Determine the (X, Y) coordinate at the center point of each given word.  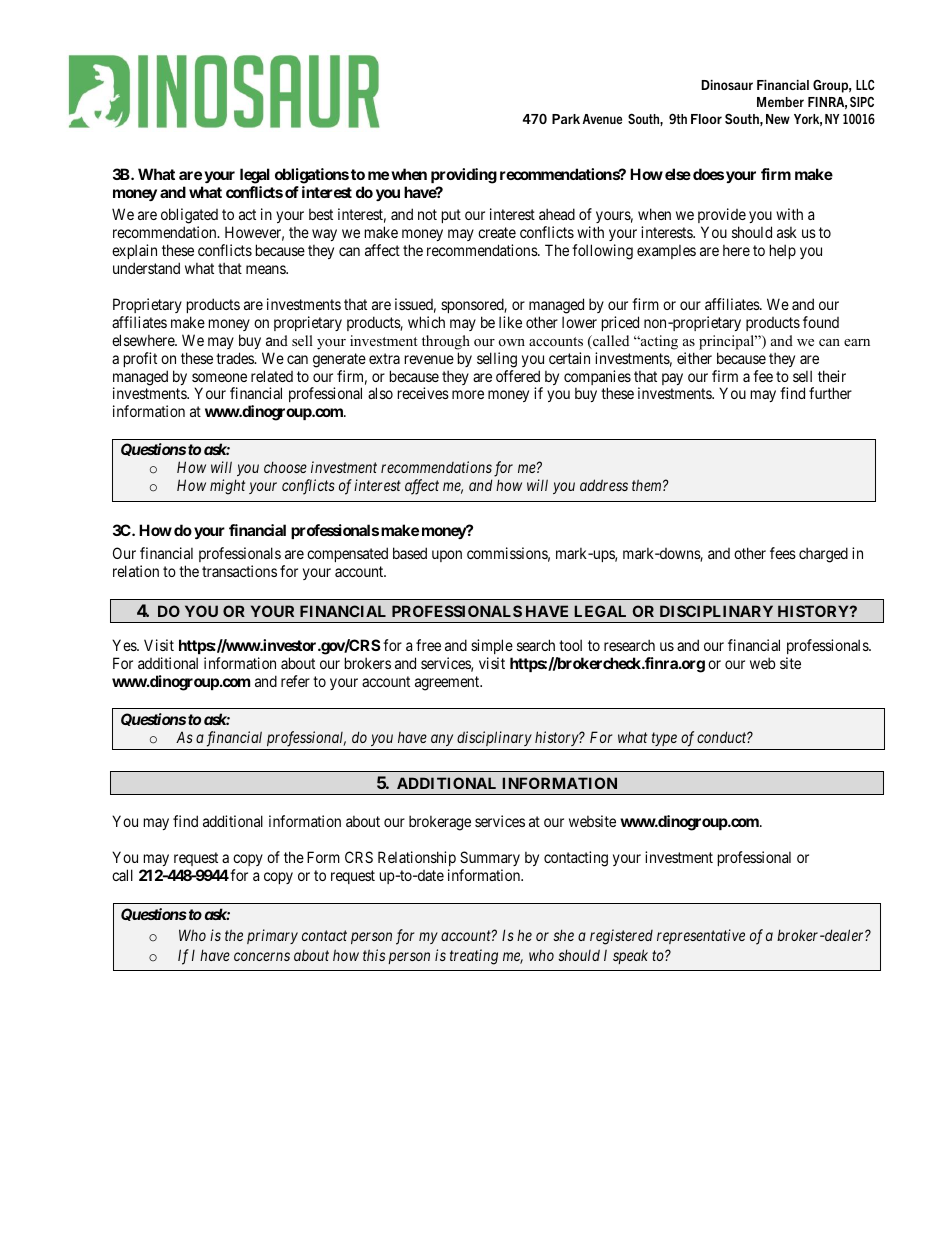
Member (780, 102)
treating (474, 957)
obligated (189, 217)
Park (566, 119)
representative (701, 936)
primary (272, 936)
